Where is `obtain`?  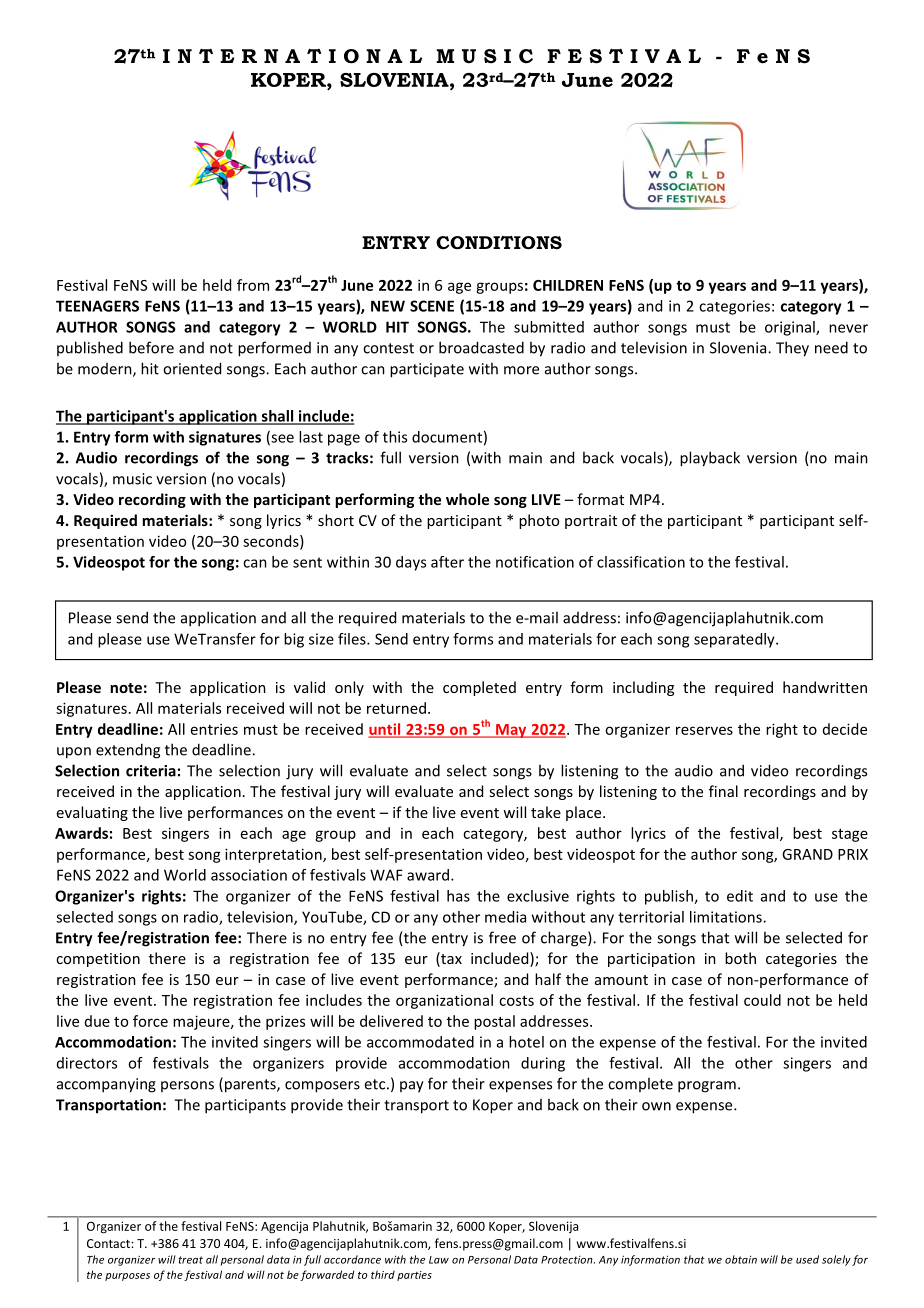
obtain is located at coordinates (741, 1259).
